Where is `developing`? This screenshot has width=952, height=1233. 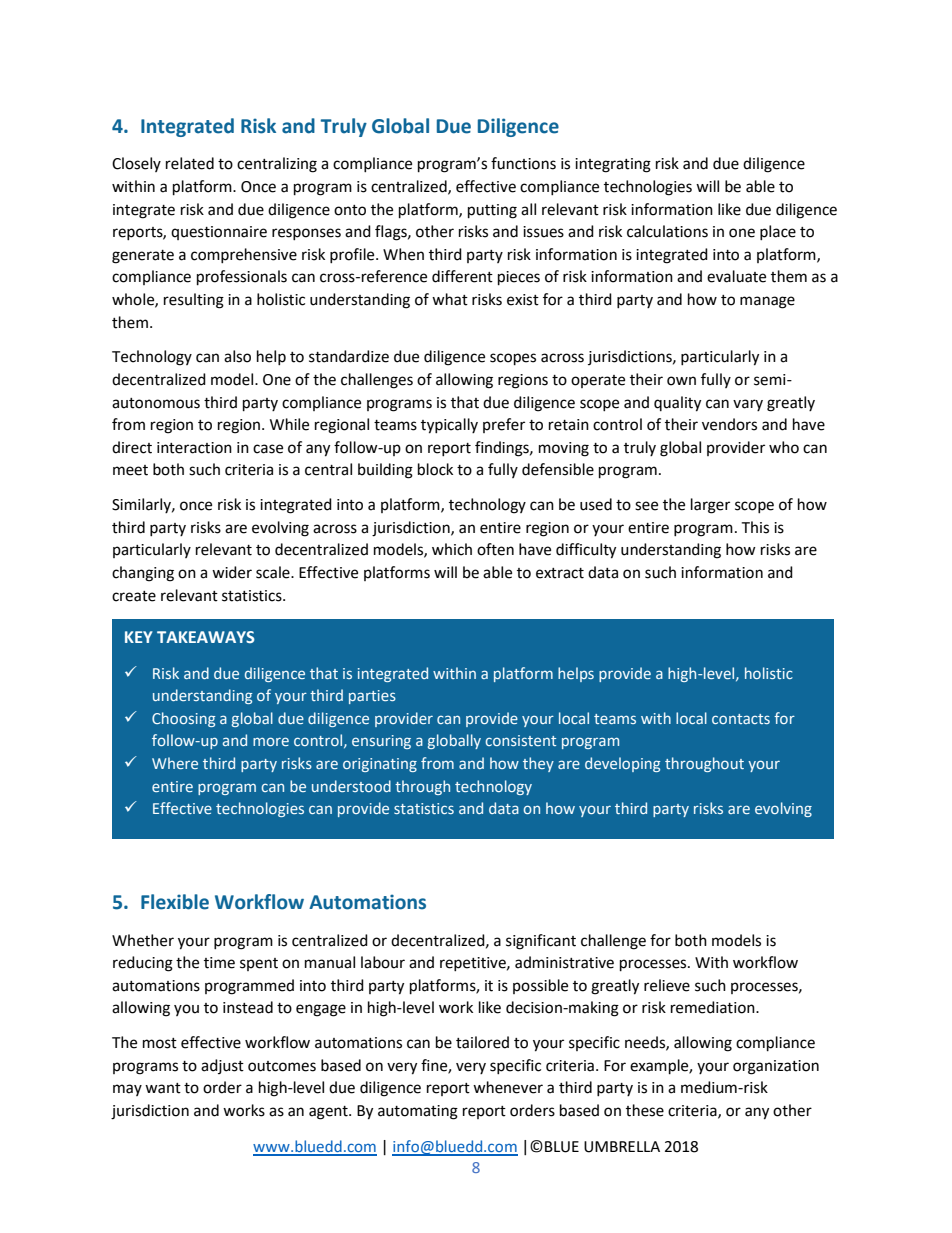
developing is located at coordinates (622, 764).
